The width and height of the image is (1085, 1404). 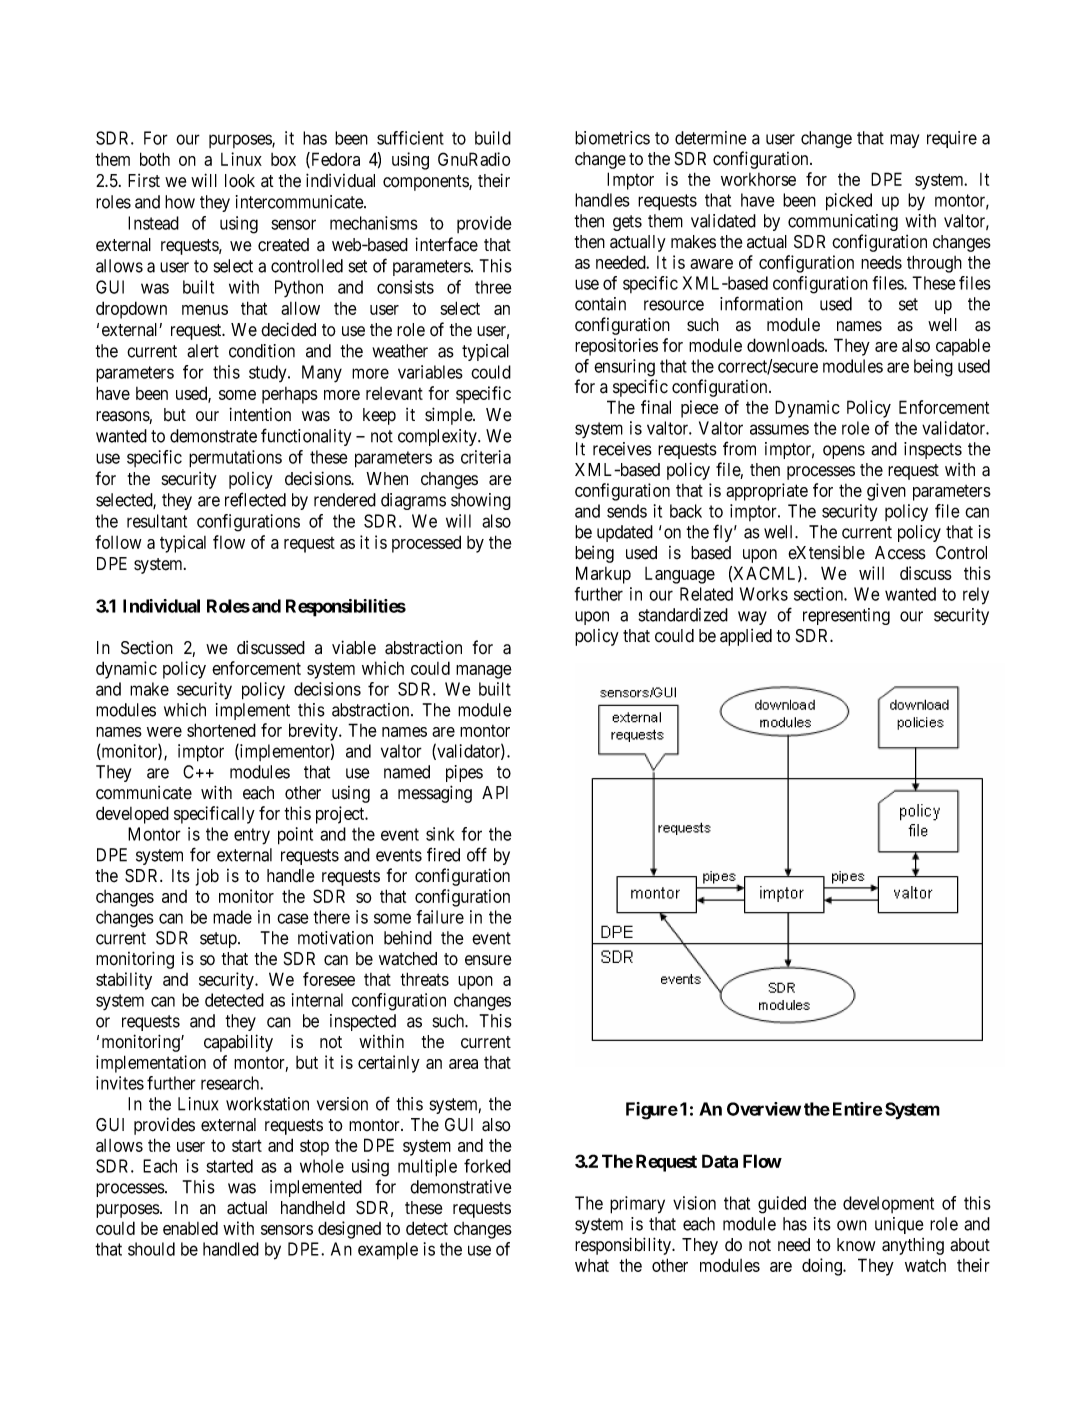 What do you see at coordinates (221, 730) in the image?
I see `shortened` at bounding box center [221, 730].
